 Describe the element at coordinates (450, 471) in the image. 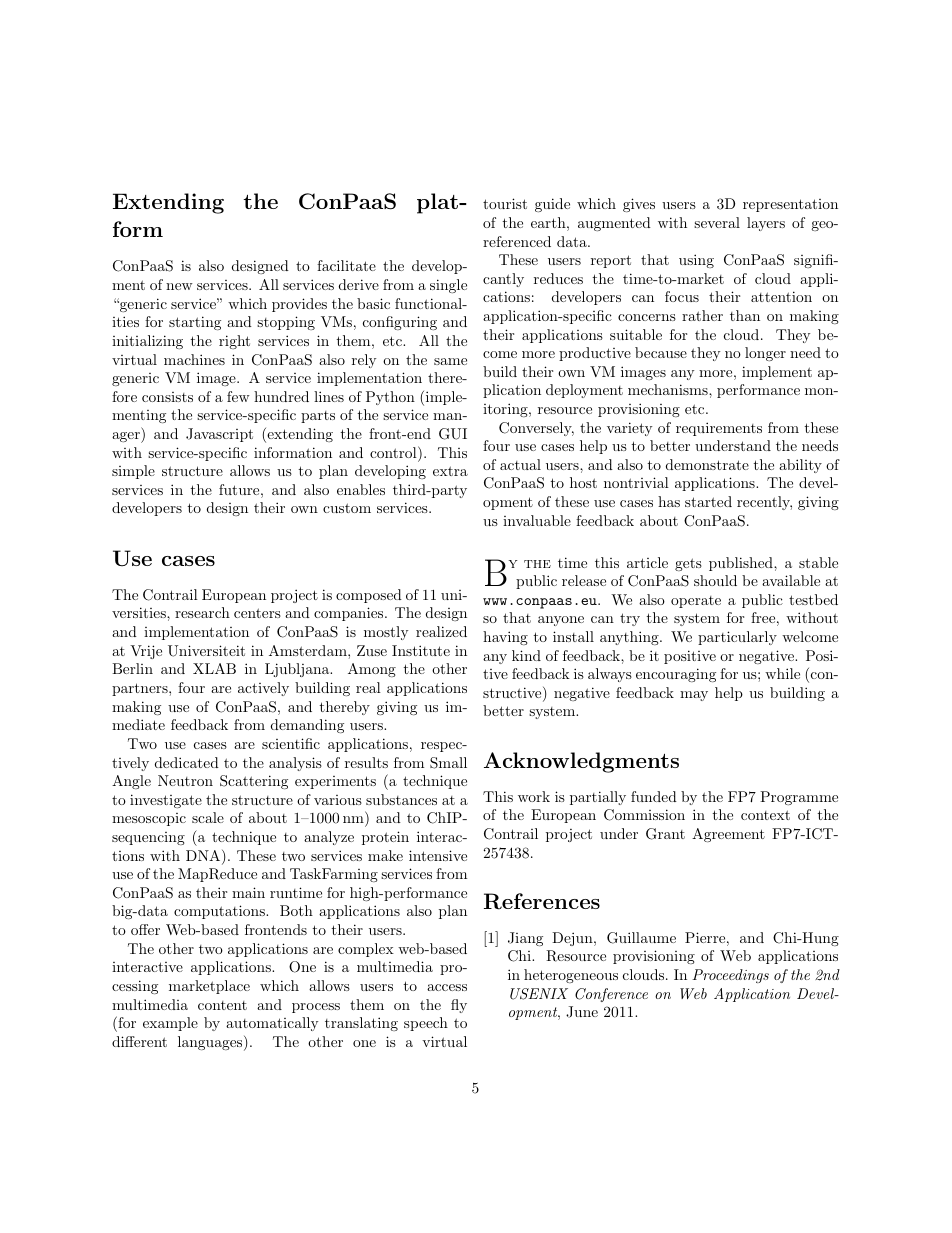

I see `extra` at that location.
